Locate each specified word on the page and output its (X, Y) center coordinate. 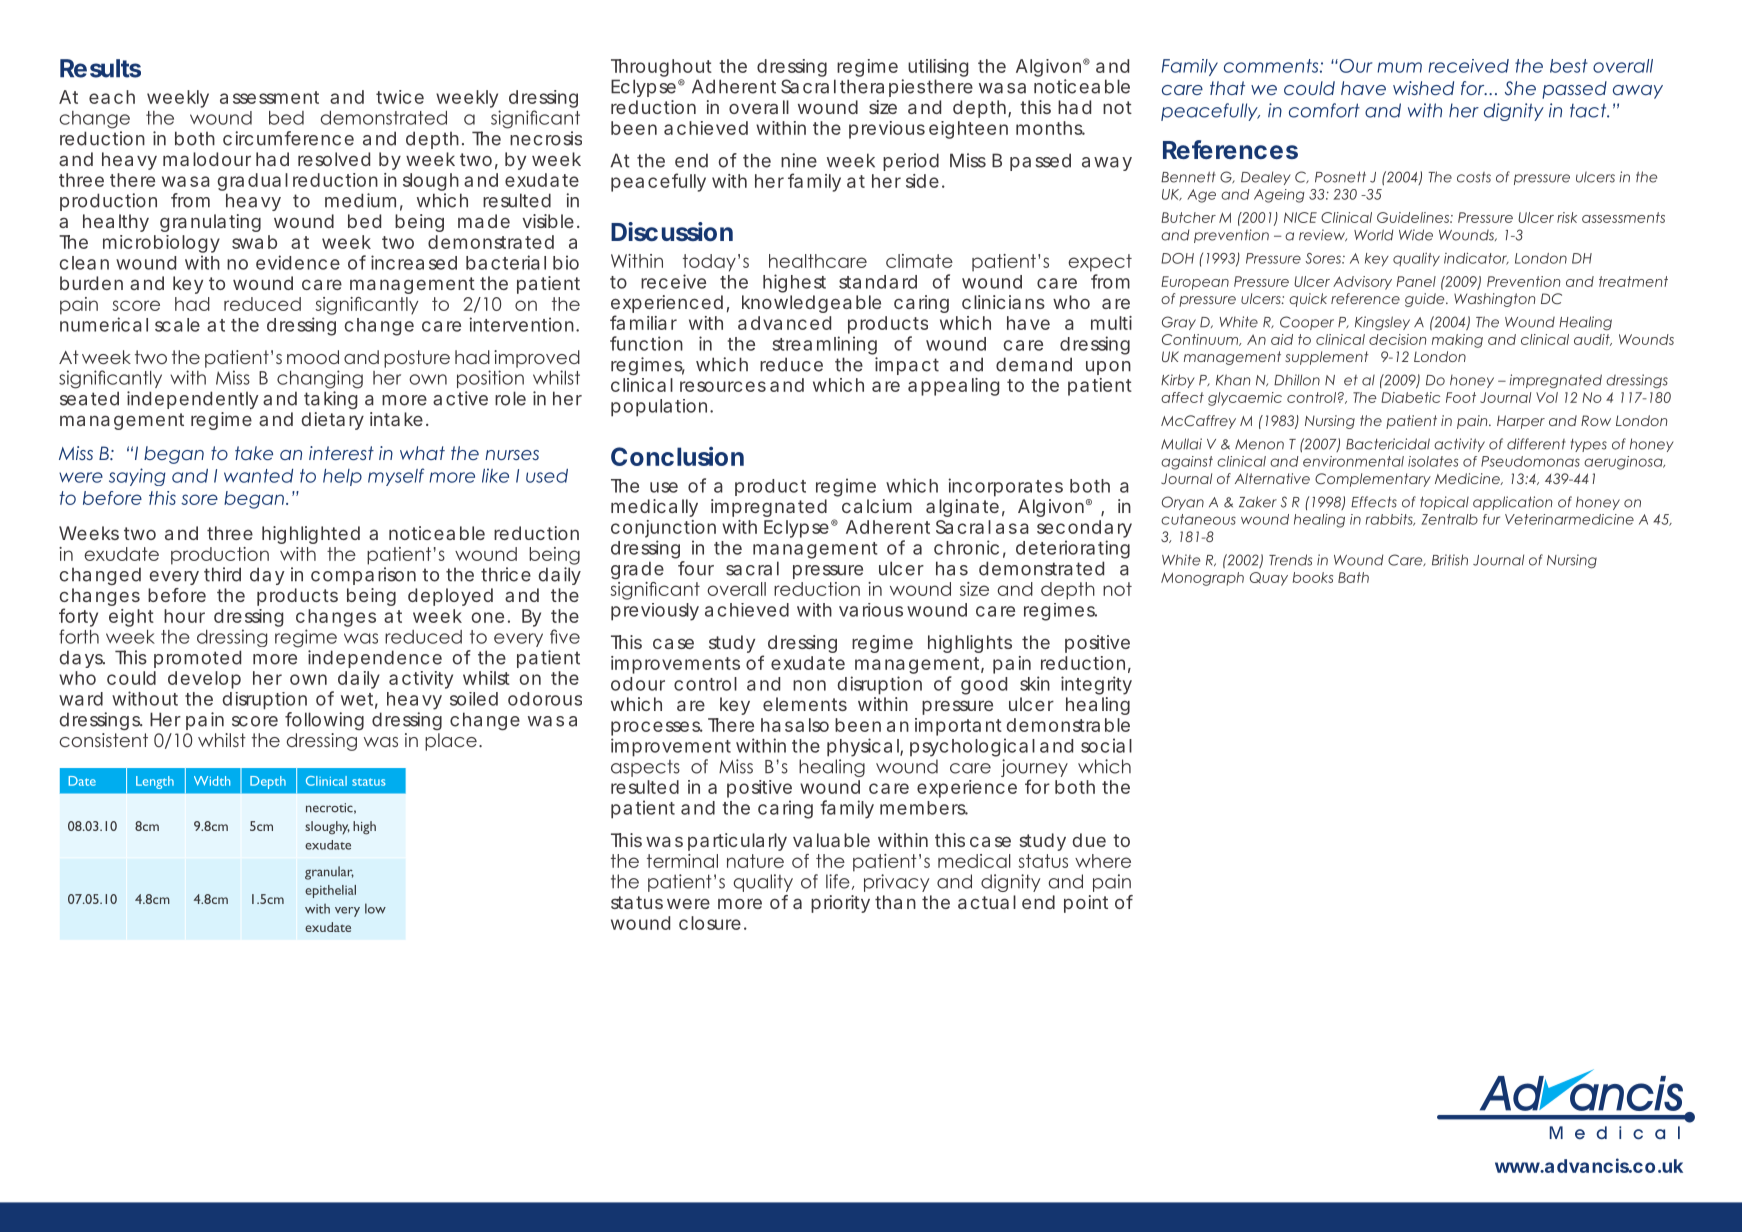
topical (1444, 503)
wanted (258, 476)
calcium (877, 506)
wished (1423, 88)
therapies (882, 88)
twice (400, 97)
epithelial (330, 891)
